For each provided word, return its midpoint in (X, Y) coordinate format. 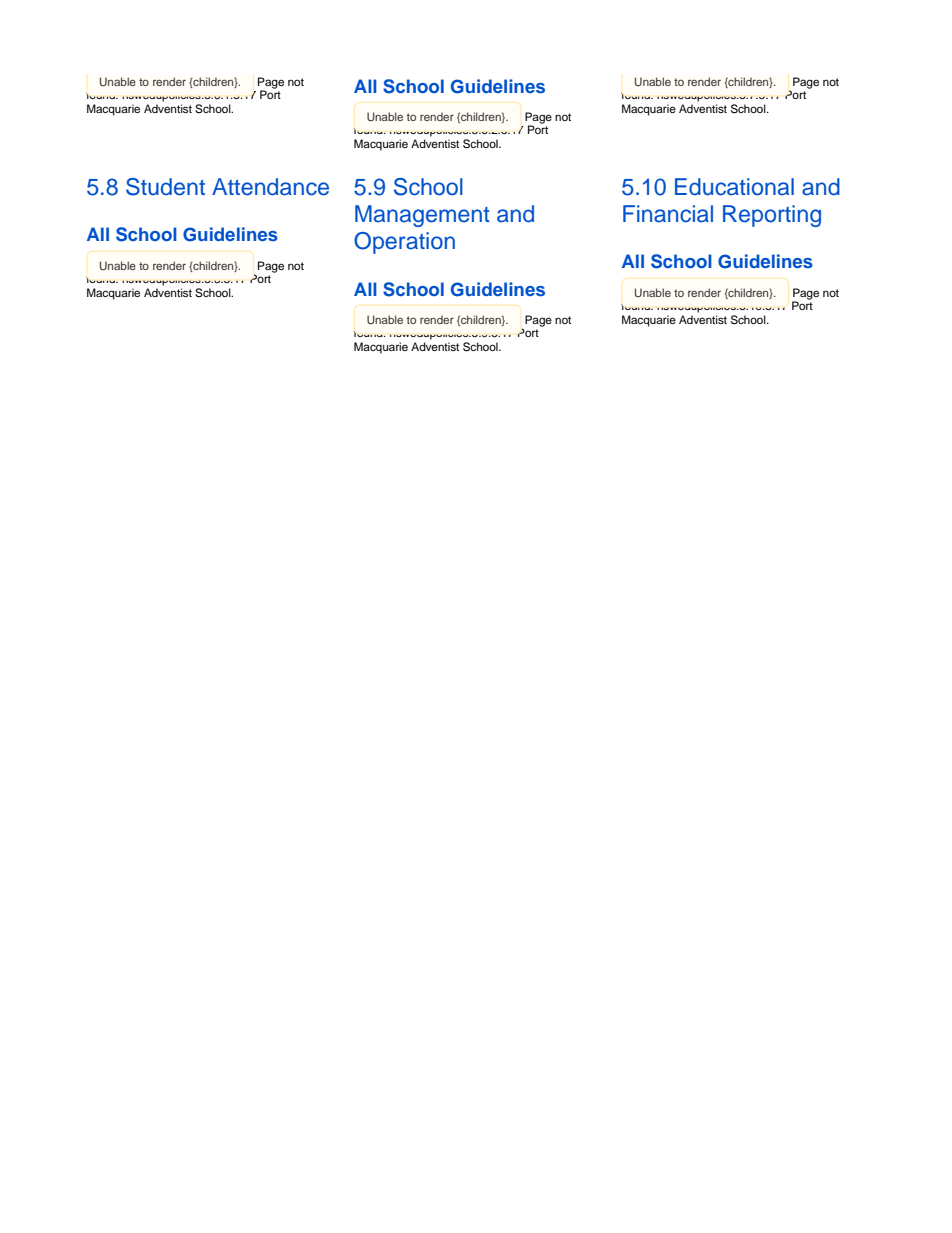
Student (165, 187)
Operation (404, 243)
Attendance (270, 187)
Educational (734, 187)
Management (422, 216)
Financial (668, 214)
